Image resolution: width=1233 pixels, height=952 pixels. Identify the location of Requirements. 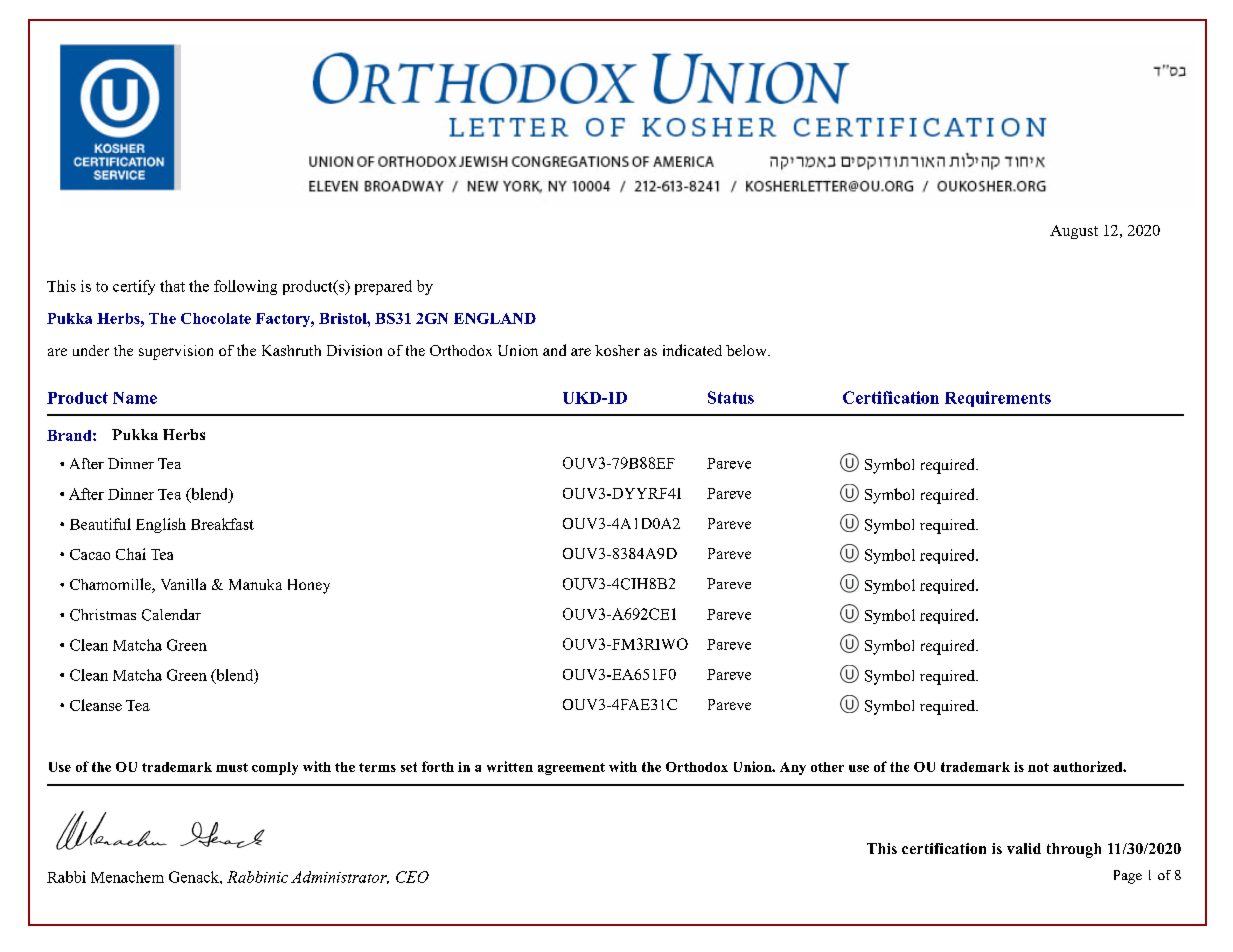
(998, 399).
